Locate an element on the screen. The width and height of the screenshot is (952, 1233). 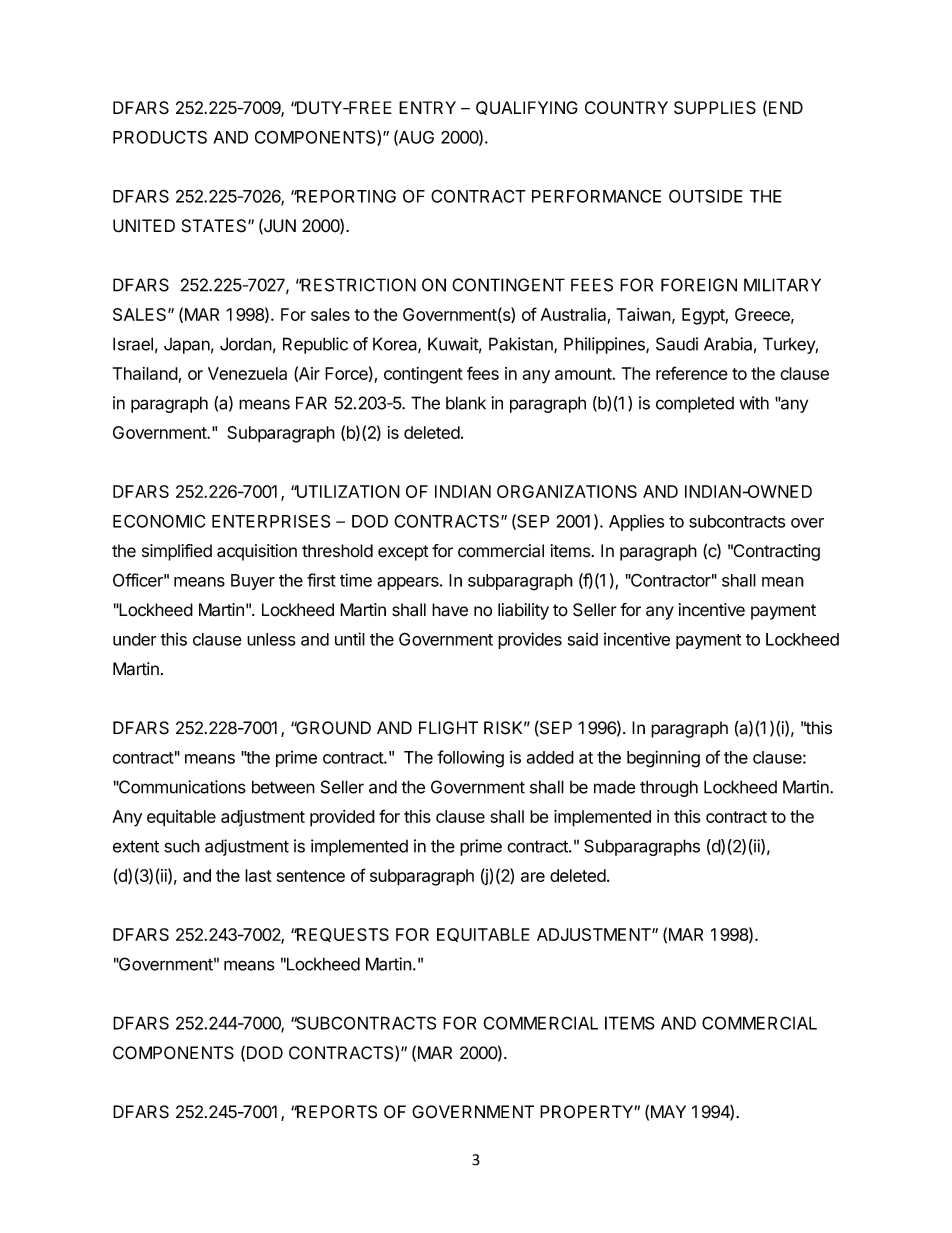
ENTRY is located at coordinates (427, 107).
